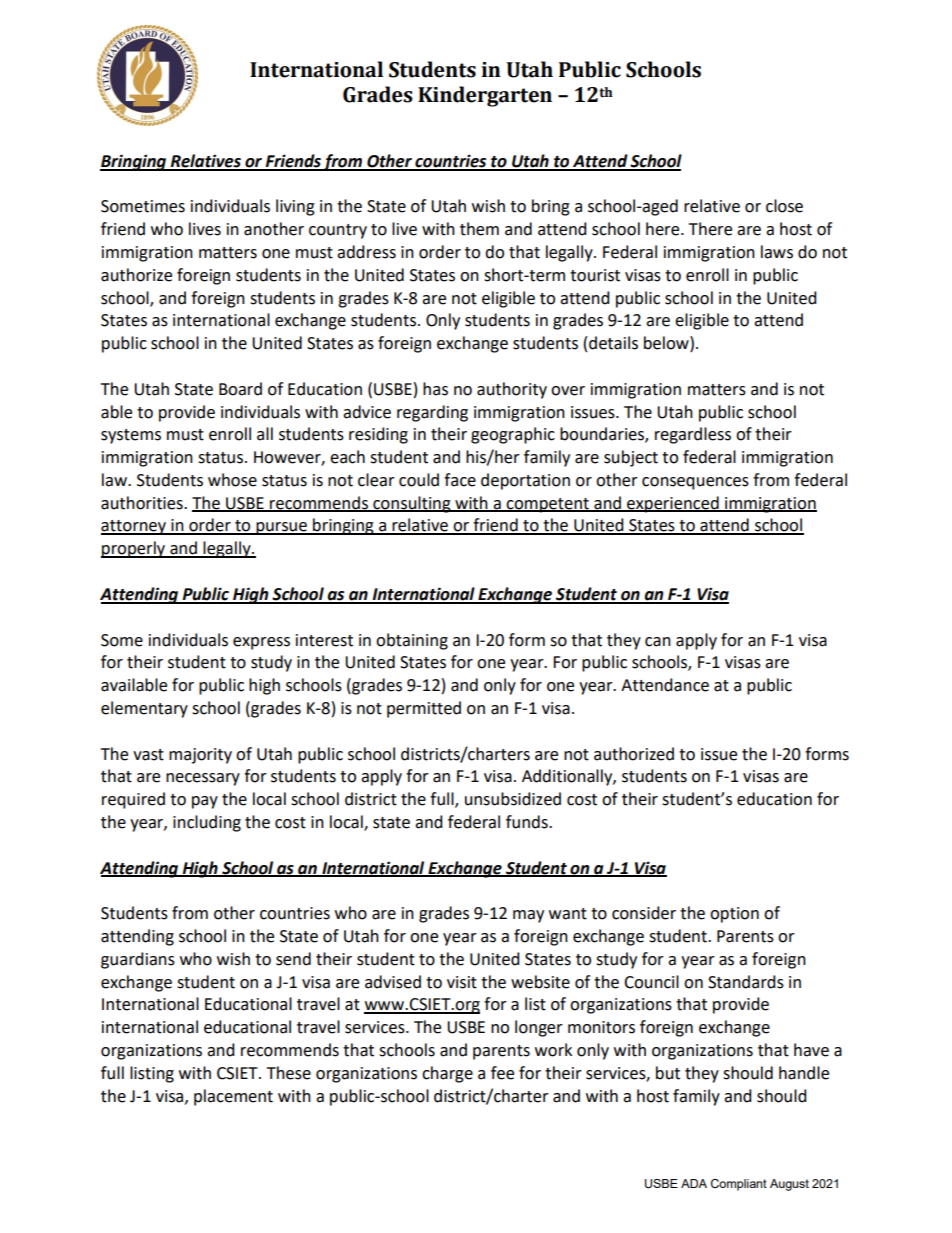 The height and width of the document is (1233, 952). Describe the element at coordinates (412, 641) in the document. I see `obtaining` at that location.
